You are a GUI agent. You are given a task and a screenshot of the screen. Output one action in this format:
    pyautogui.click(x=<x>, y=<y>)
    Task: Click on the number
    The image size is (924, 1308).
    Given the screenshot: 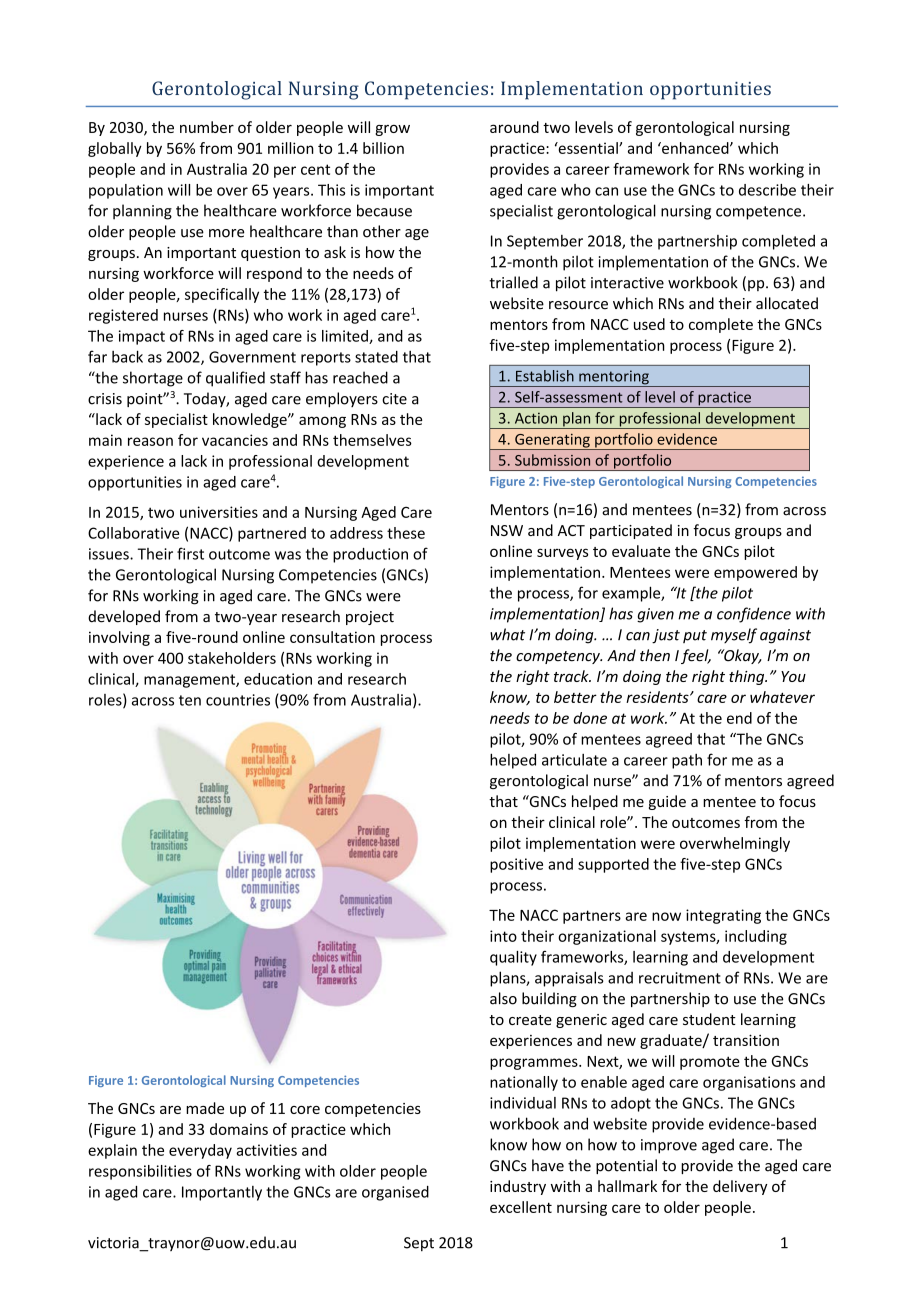 What is the action you would take?
    pyautogui.click(x=207, y=127)
